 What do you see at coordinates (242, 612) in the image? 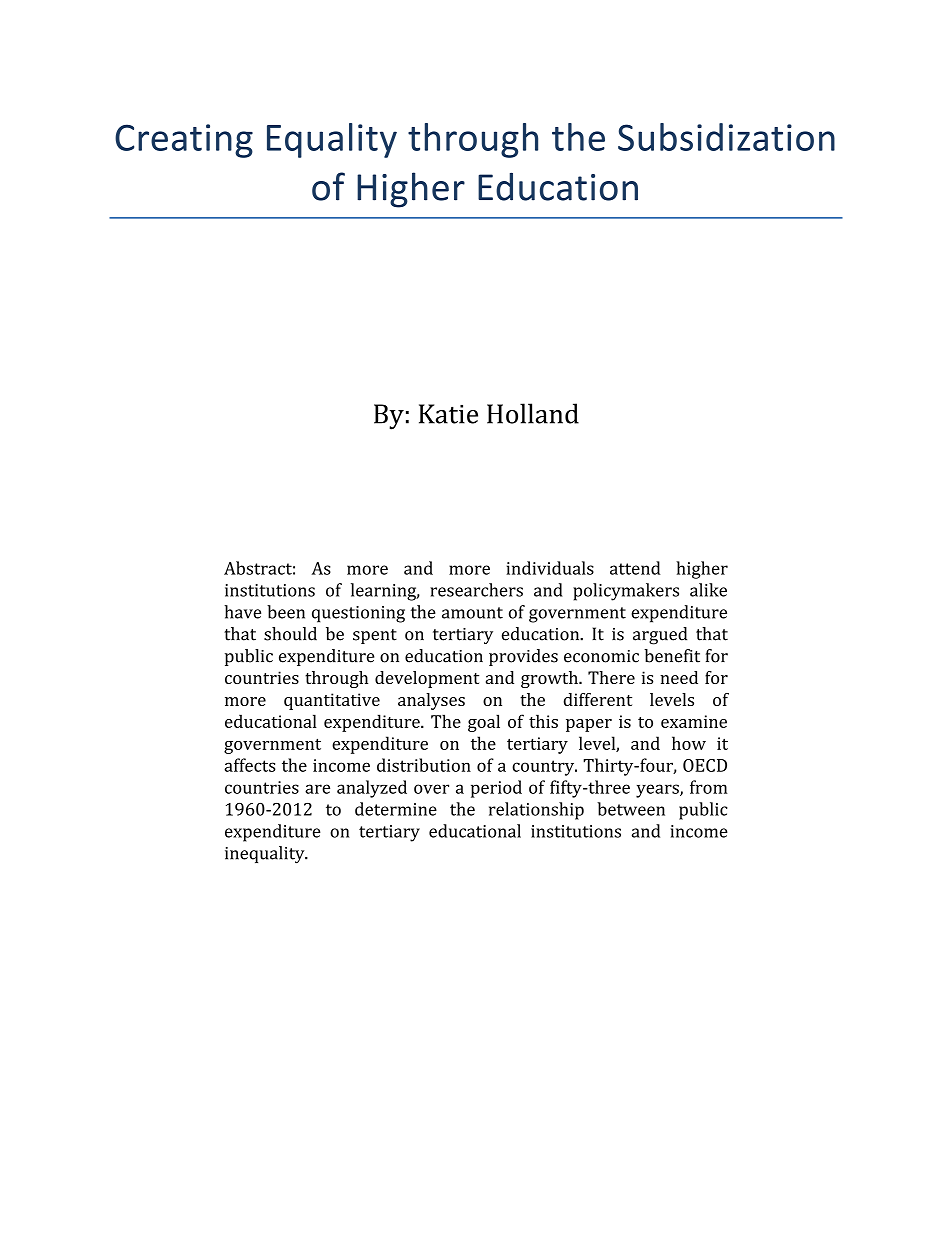
I see `have` at bounding box center [242, 612].
